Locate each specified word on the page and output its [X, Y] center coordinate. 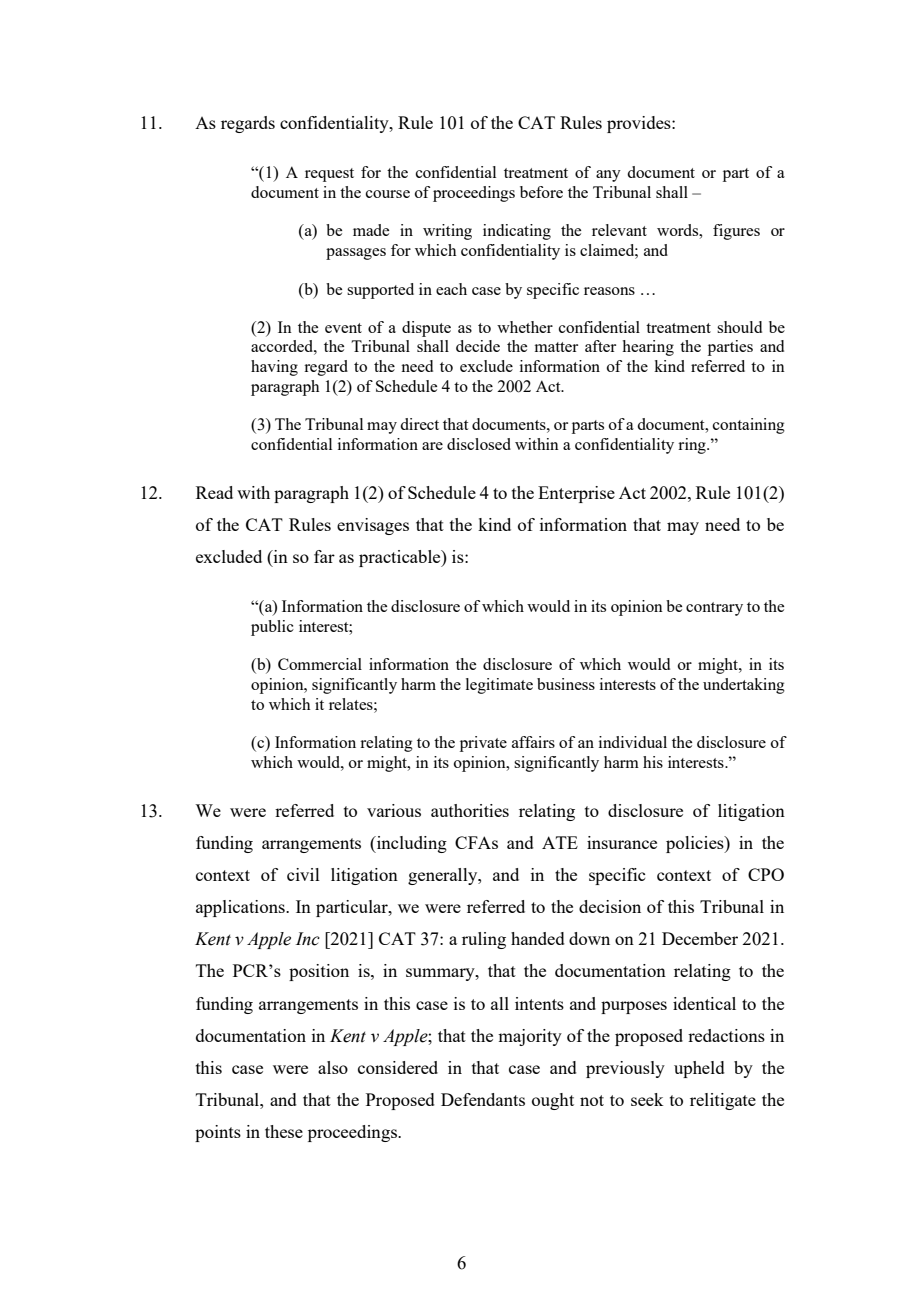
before [541, 192]
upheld [699, 1069]
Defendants [483, 1099]
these [284, 1131]
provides [640, 124]
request [329, 175]
